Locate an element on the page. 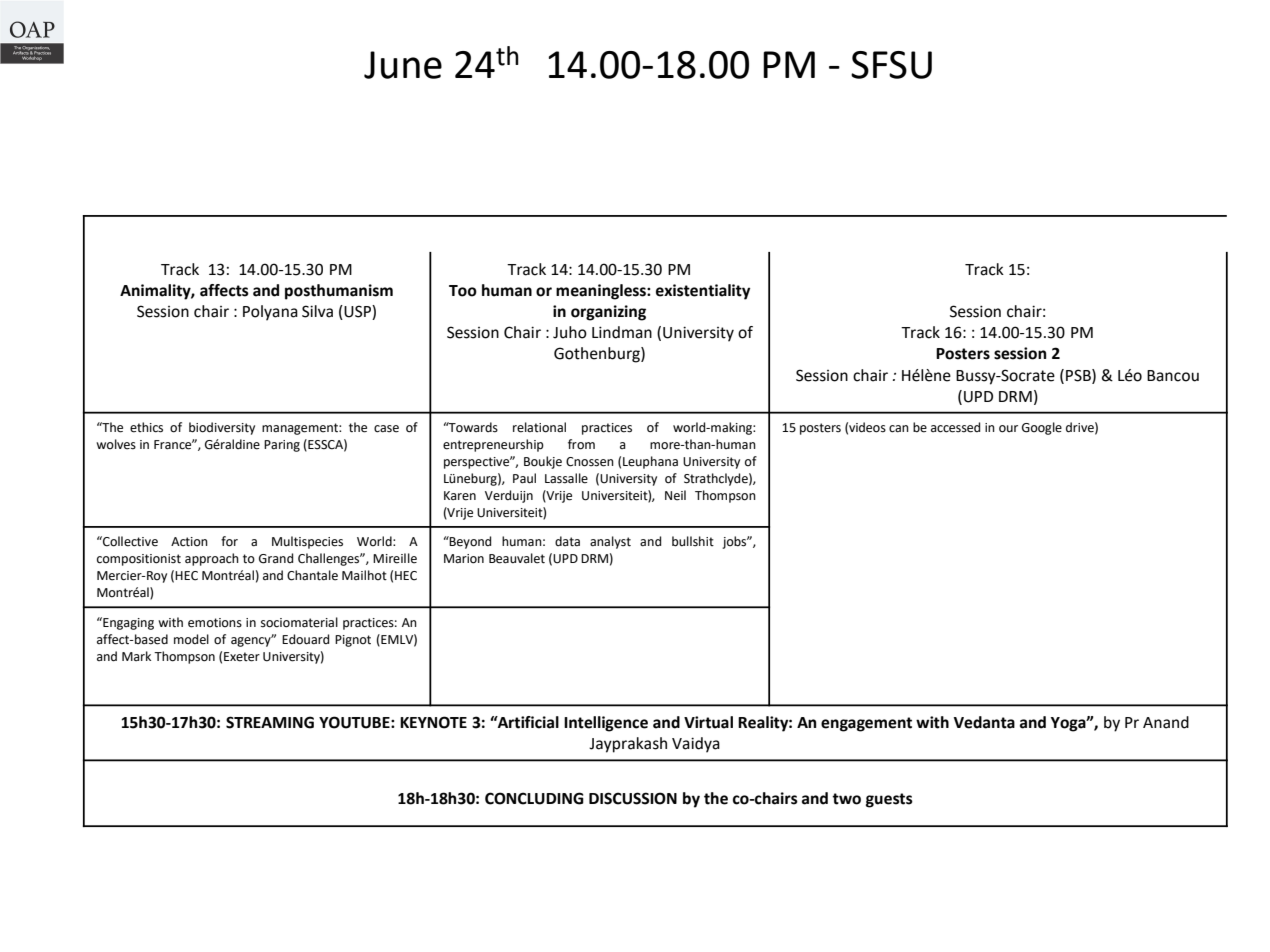 This page has height=952, width=1270. for is located at coordinates (229, 541).
